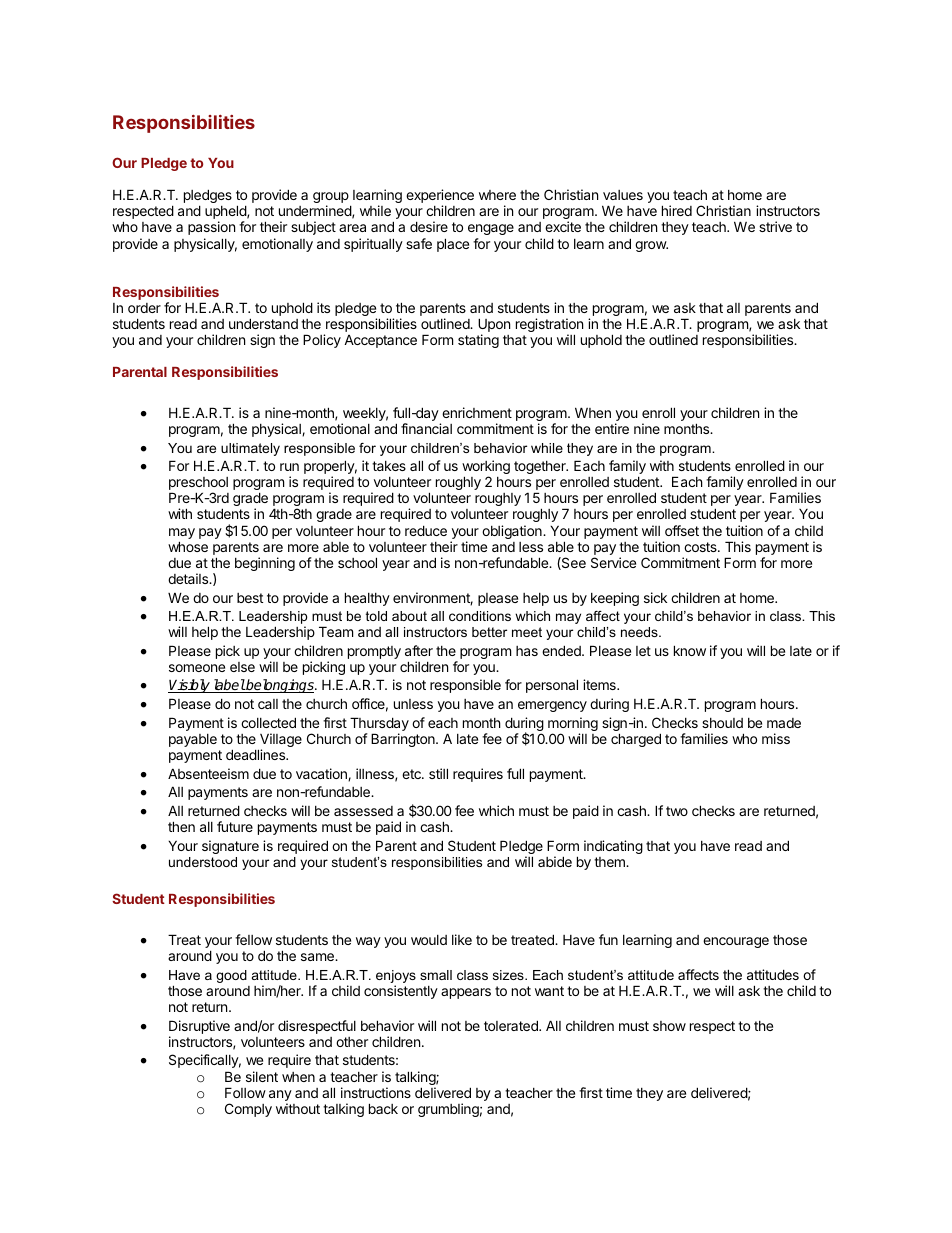  Describe the element at coordinates (253, 939) in the screenshot. I see `fellow` at that location.
